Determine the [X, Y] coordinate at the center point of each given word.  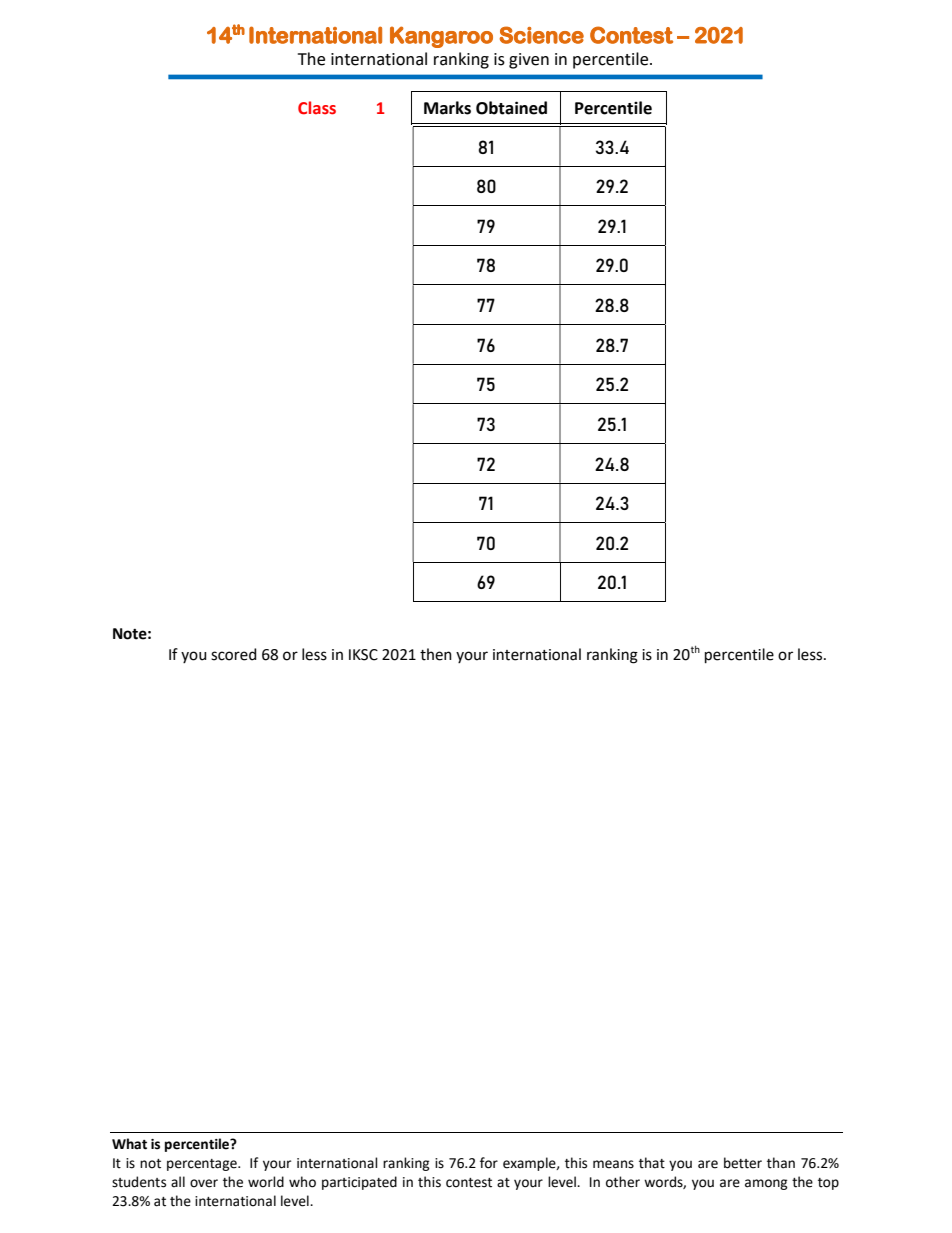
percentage [203, 1165]
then [436, 654]
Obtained [511, 108]
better [743, 1163]
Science [542, 35]
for [489, 1163]
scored [234, 654]
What [129, 1144]
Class [317, 108]
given [529, 61]
